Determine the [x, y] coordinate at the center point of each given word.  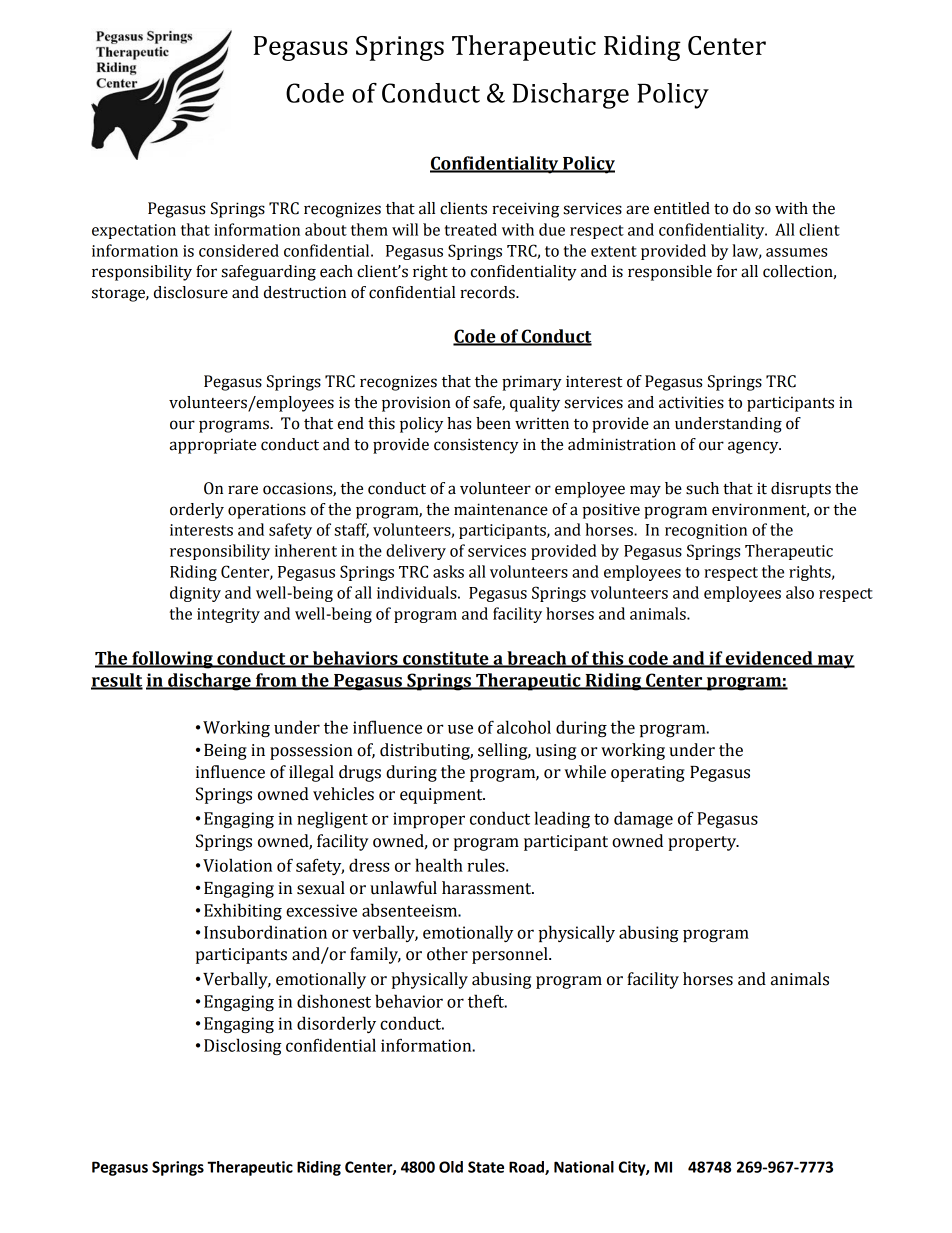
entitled [682, 208]
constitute [446, 659]
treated [470, 229]
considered [239, 250]
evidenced [769, 659]
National [584, 1167]
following [172, 660]
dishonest [334, 1001]
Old [451, 1167]
